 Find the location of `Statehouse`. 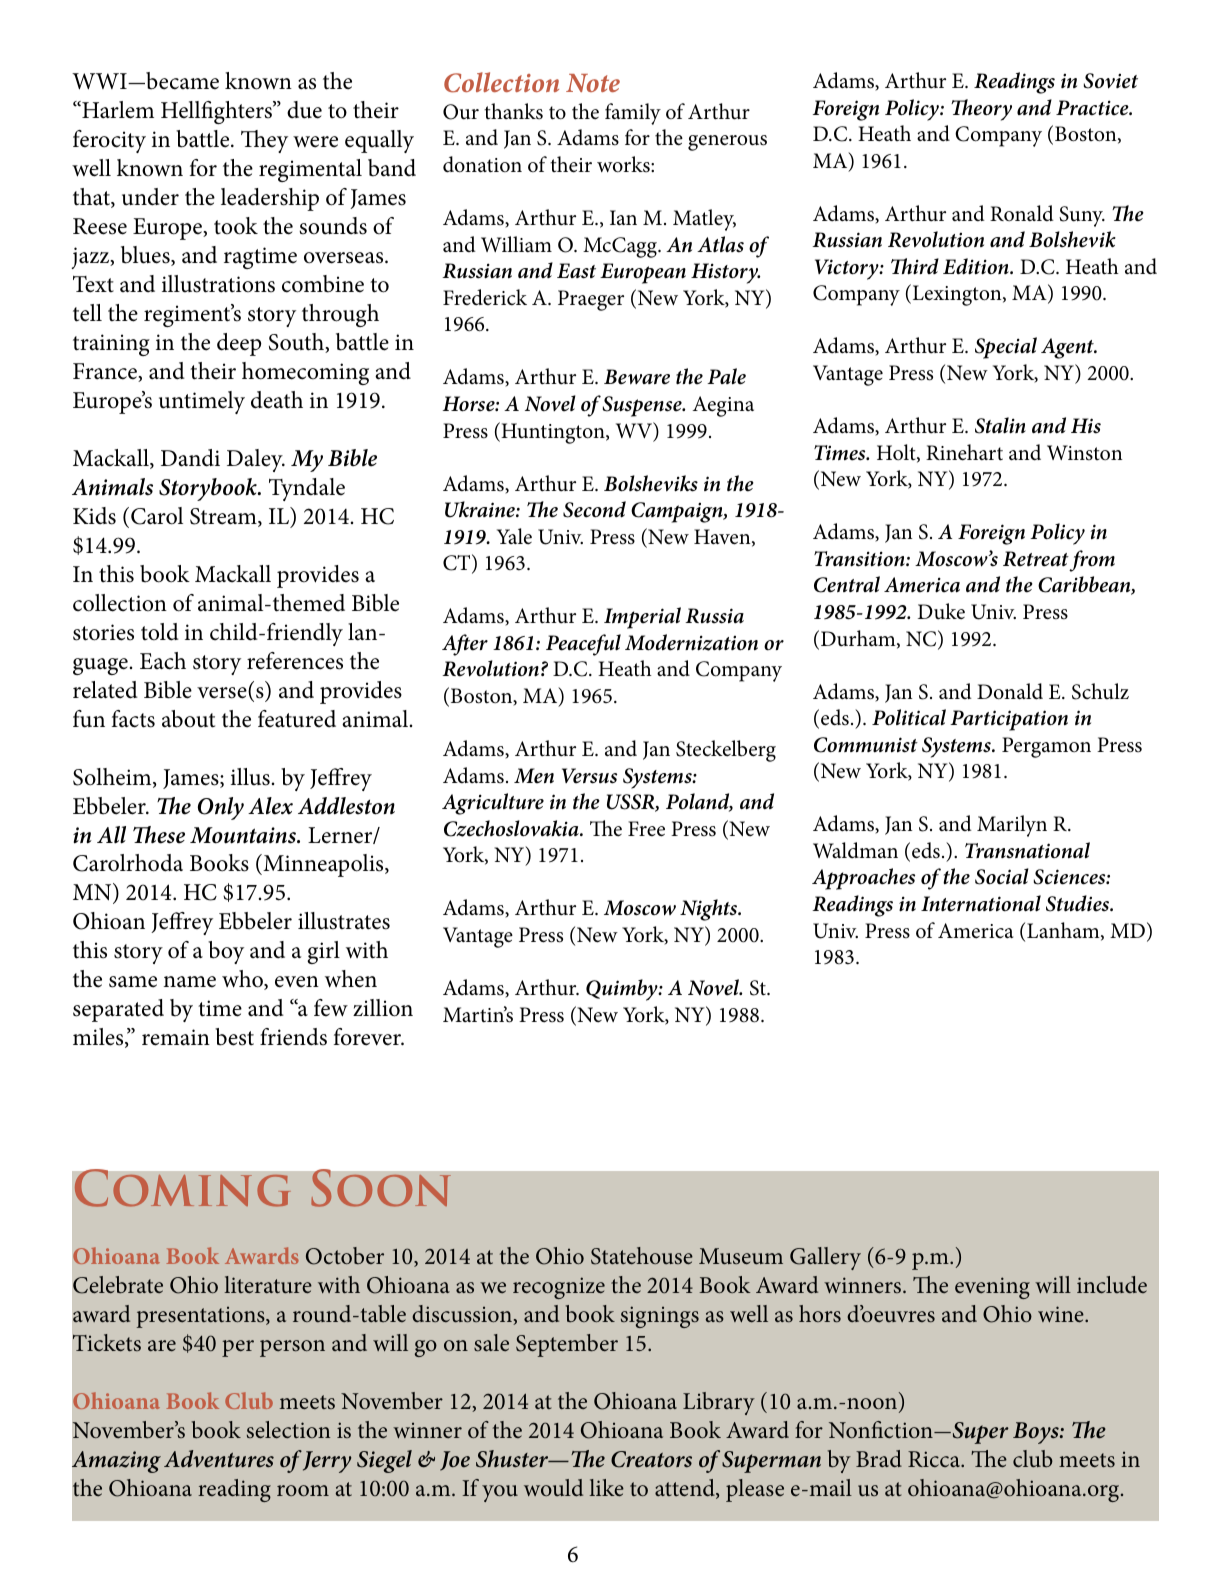

Statehouse is located at coordinates (642, 1256).
